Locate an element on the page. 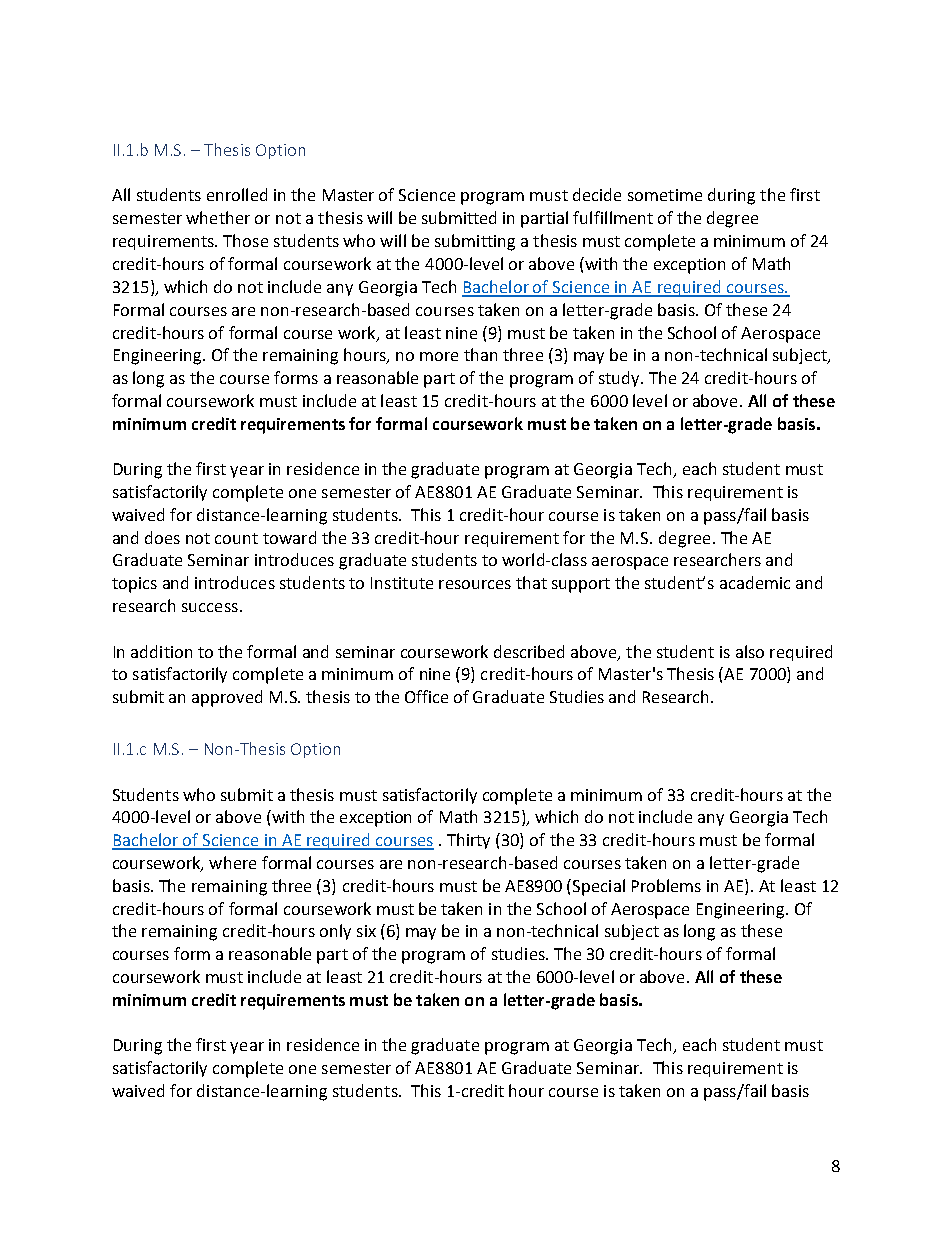  more is located at coordinates (439, 356).
